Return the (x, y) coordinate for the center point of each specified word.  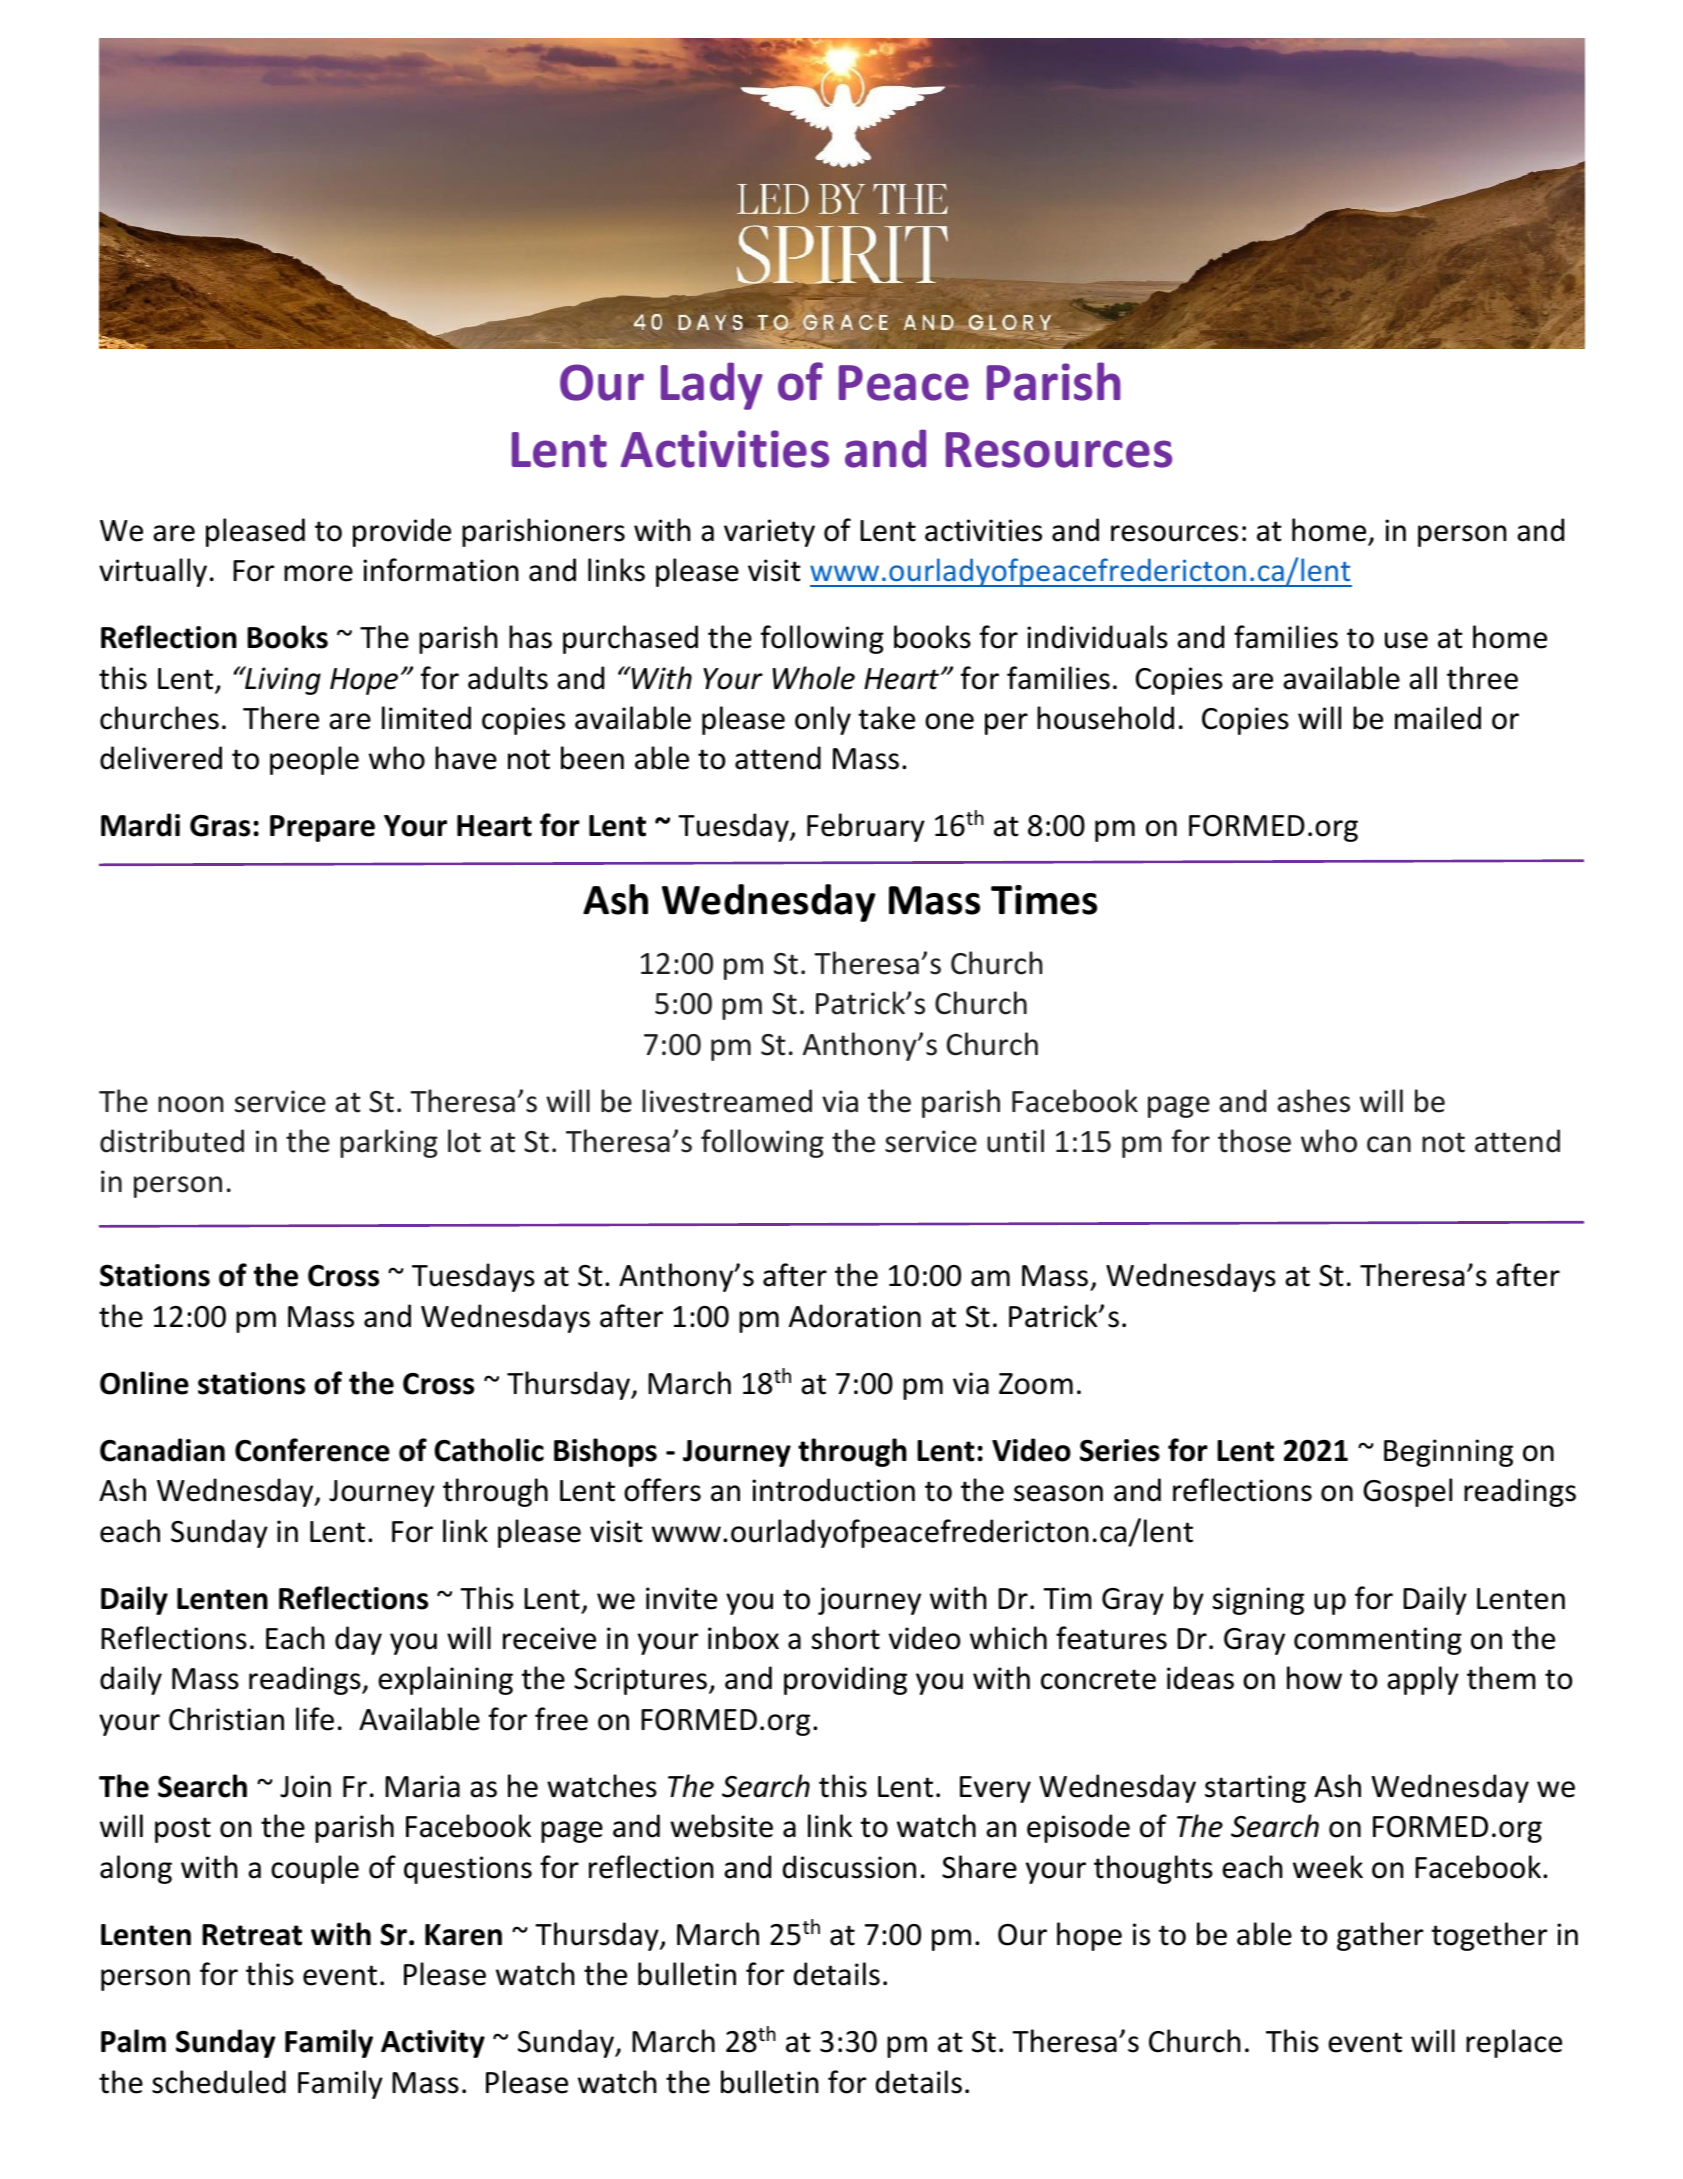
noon (190, 1104)
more (318, 573)
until (1015, 1141)
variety (769, 533)
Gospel (1407, 1492)
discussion (849, 1867)
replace (1514, 2043)
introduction (833, 1490)
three (1482, 678)
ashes (1313, 1101)
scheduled (219, 2082)
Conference (312, 1450)
